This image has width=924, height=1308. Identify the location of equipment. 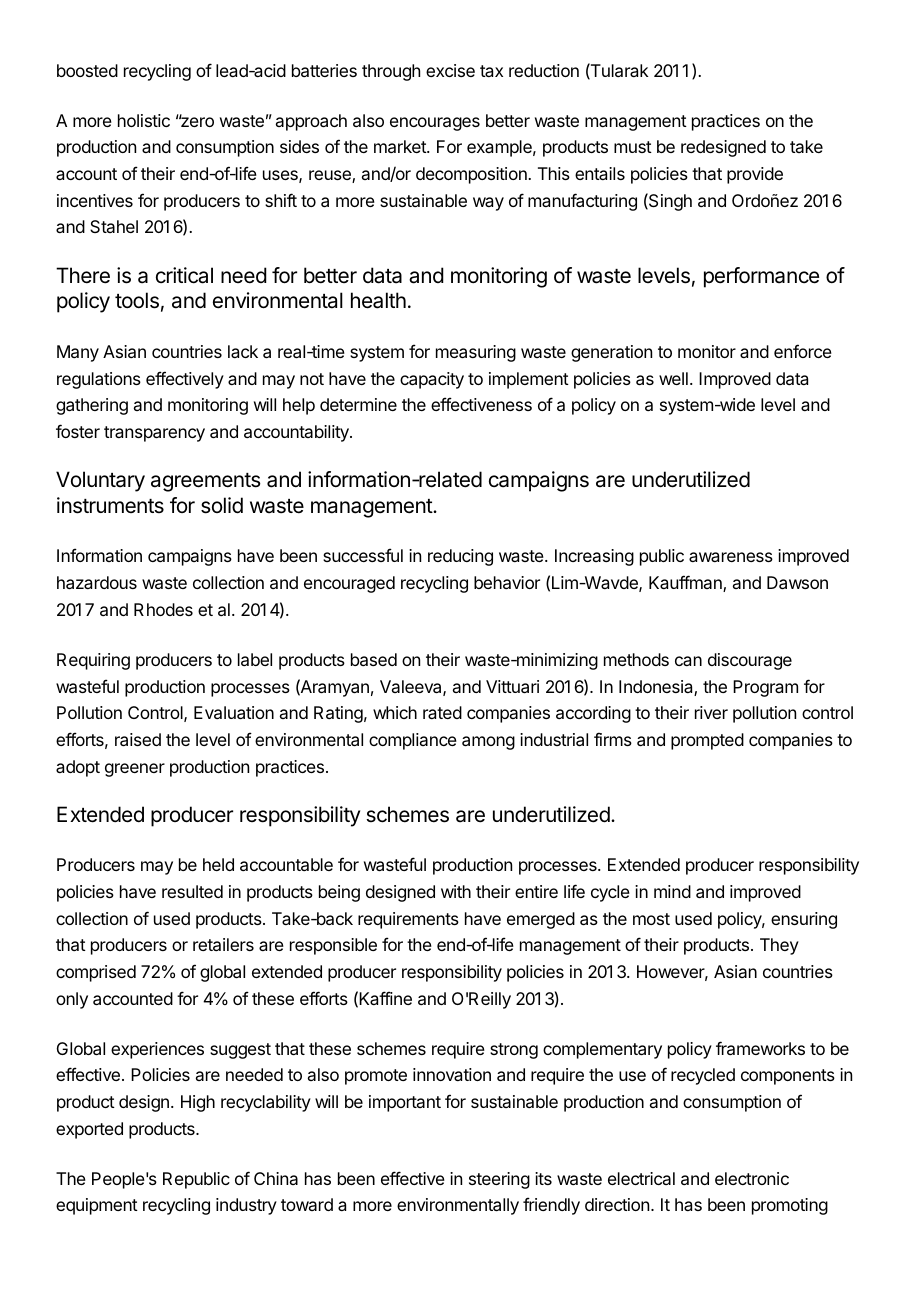
(97, 1206).
